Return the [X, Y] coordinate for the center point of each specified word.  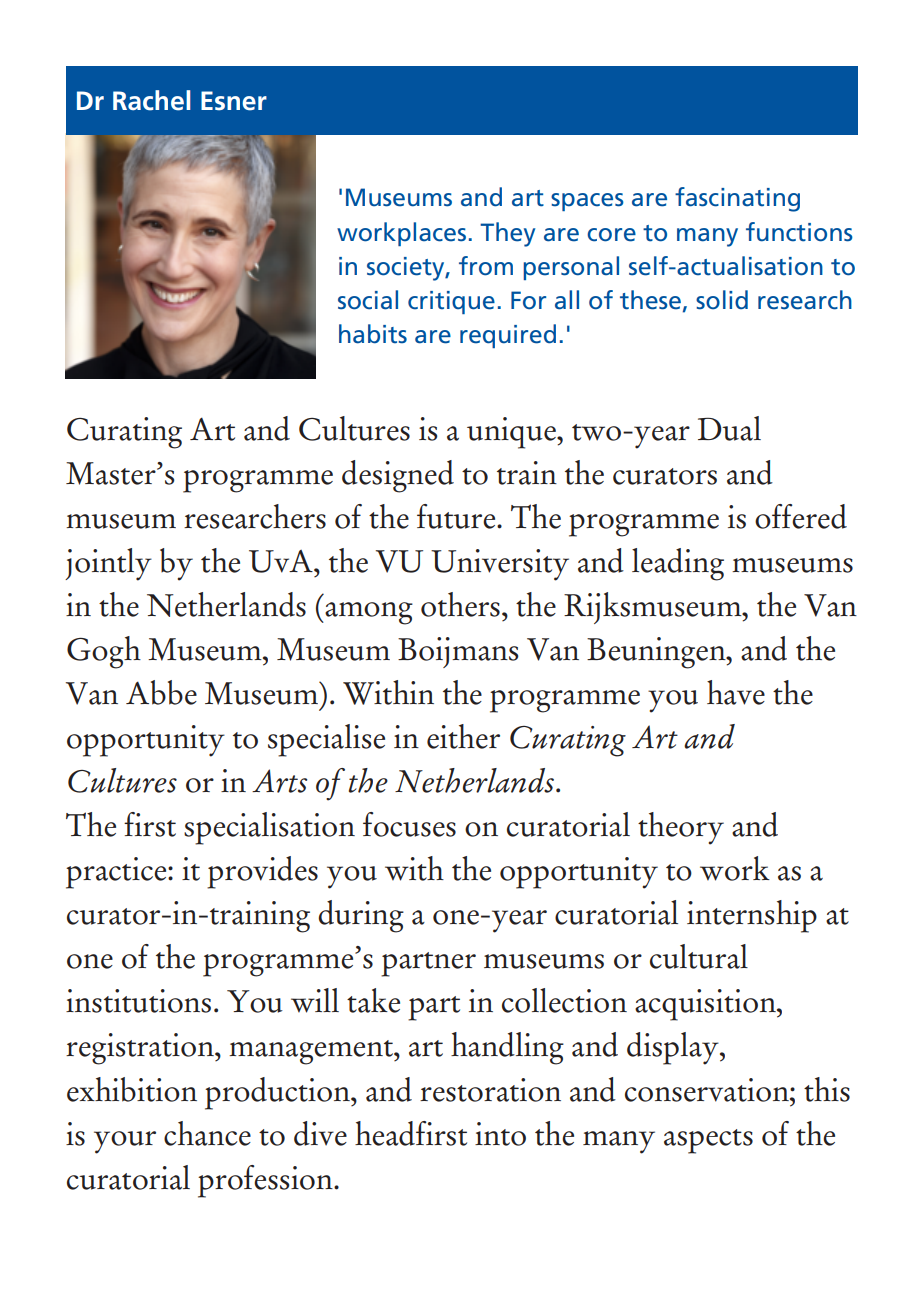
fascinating [737, 199]
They [507, 234]
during [361, 916]
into [500, 1134]
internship [752, 916]
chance [207, 1133]
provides [262, 872]
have [736, 692]
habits [373, 334]
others [460, 604]
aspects [708, 1141]
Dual [729, 428]
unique [512, 433]
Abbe [161, 692]
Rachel [152, 100]
